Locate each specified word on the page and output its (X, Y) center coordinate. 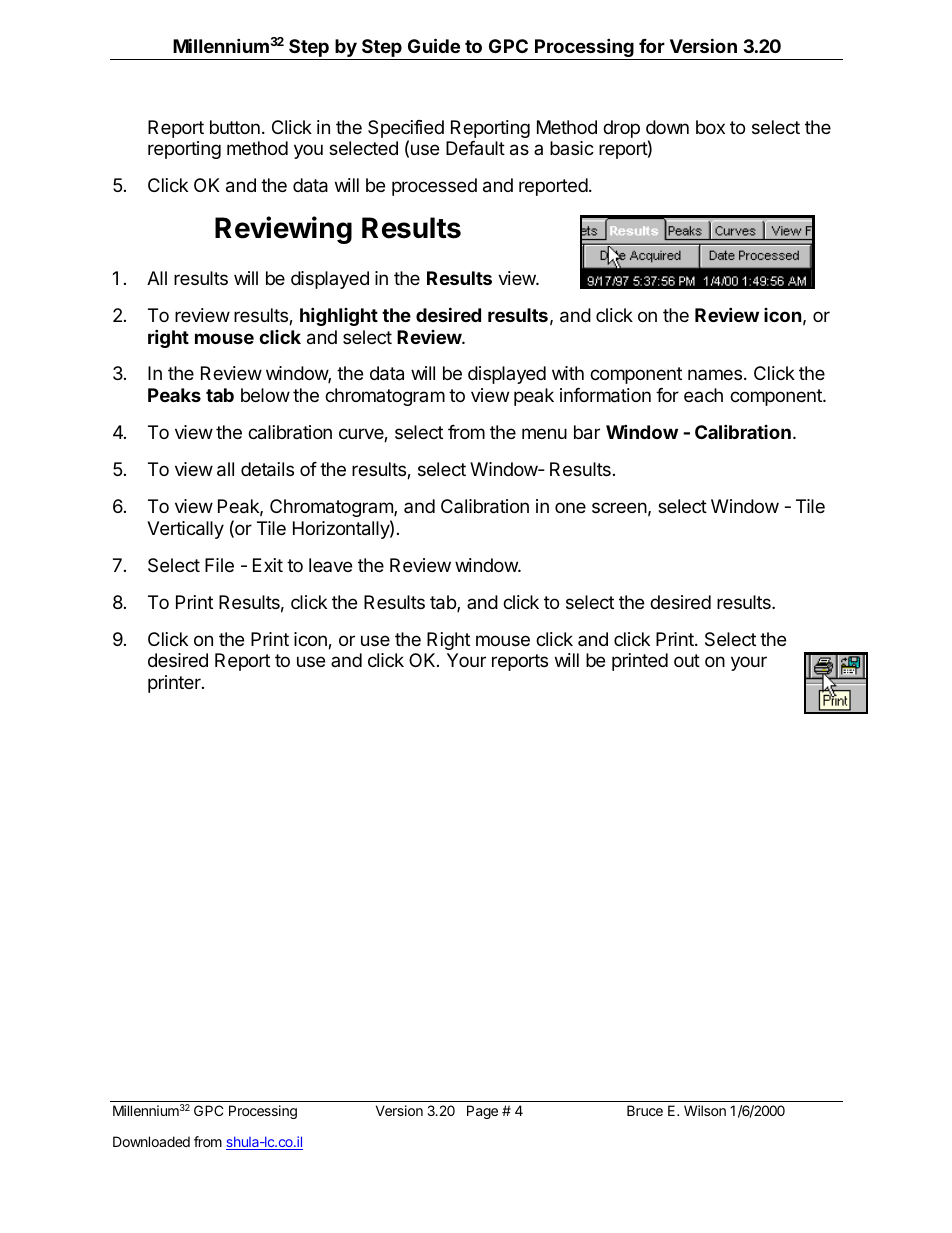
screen (619, 507)
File (219, 565)
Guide (434, 45)
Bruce (645, 1110)
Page (482, 1112)
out (687, 660)
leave (330, 565)
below (265, 395)
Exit (268, 565)
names (715, 374)
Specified (406, 130)
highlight (339, 316)
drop (621, 129)
